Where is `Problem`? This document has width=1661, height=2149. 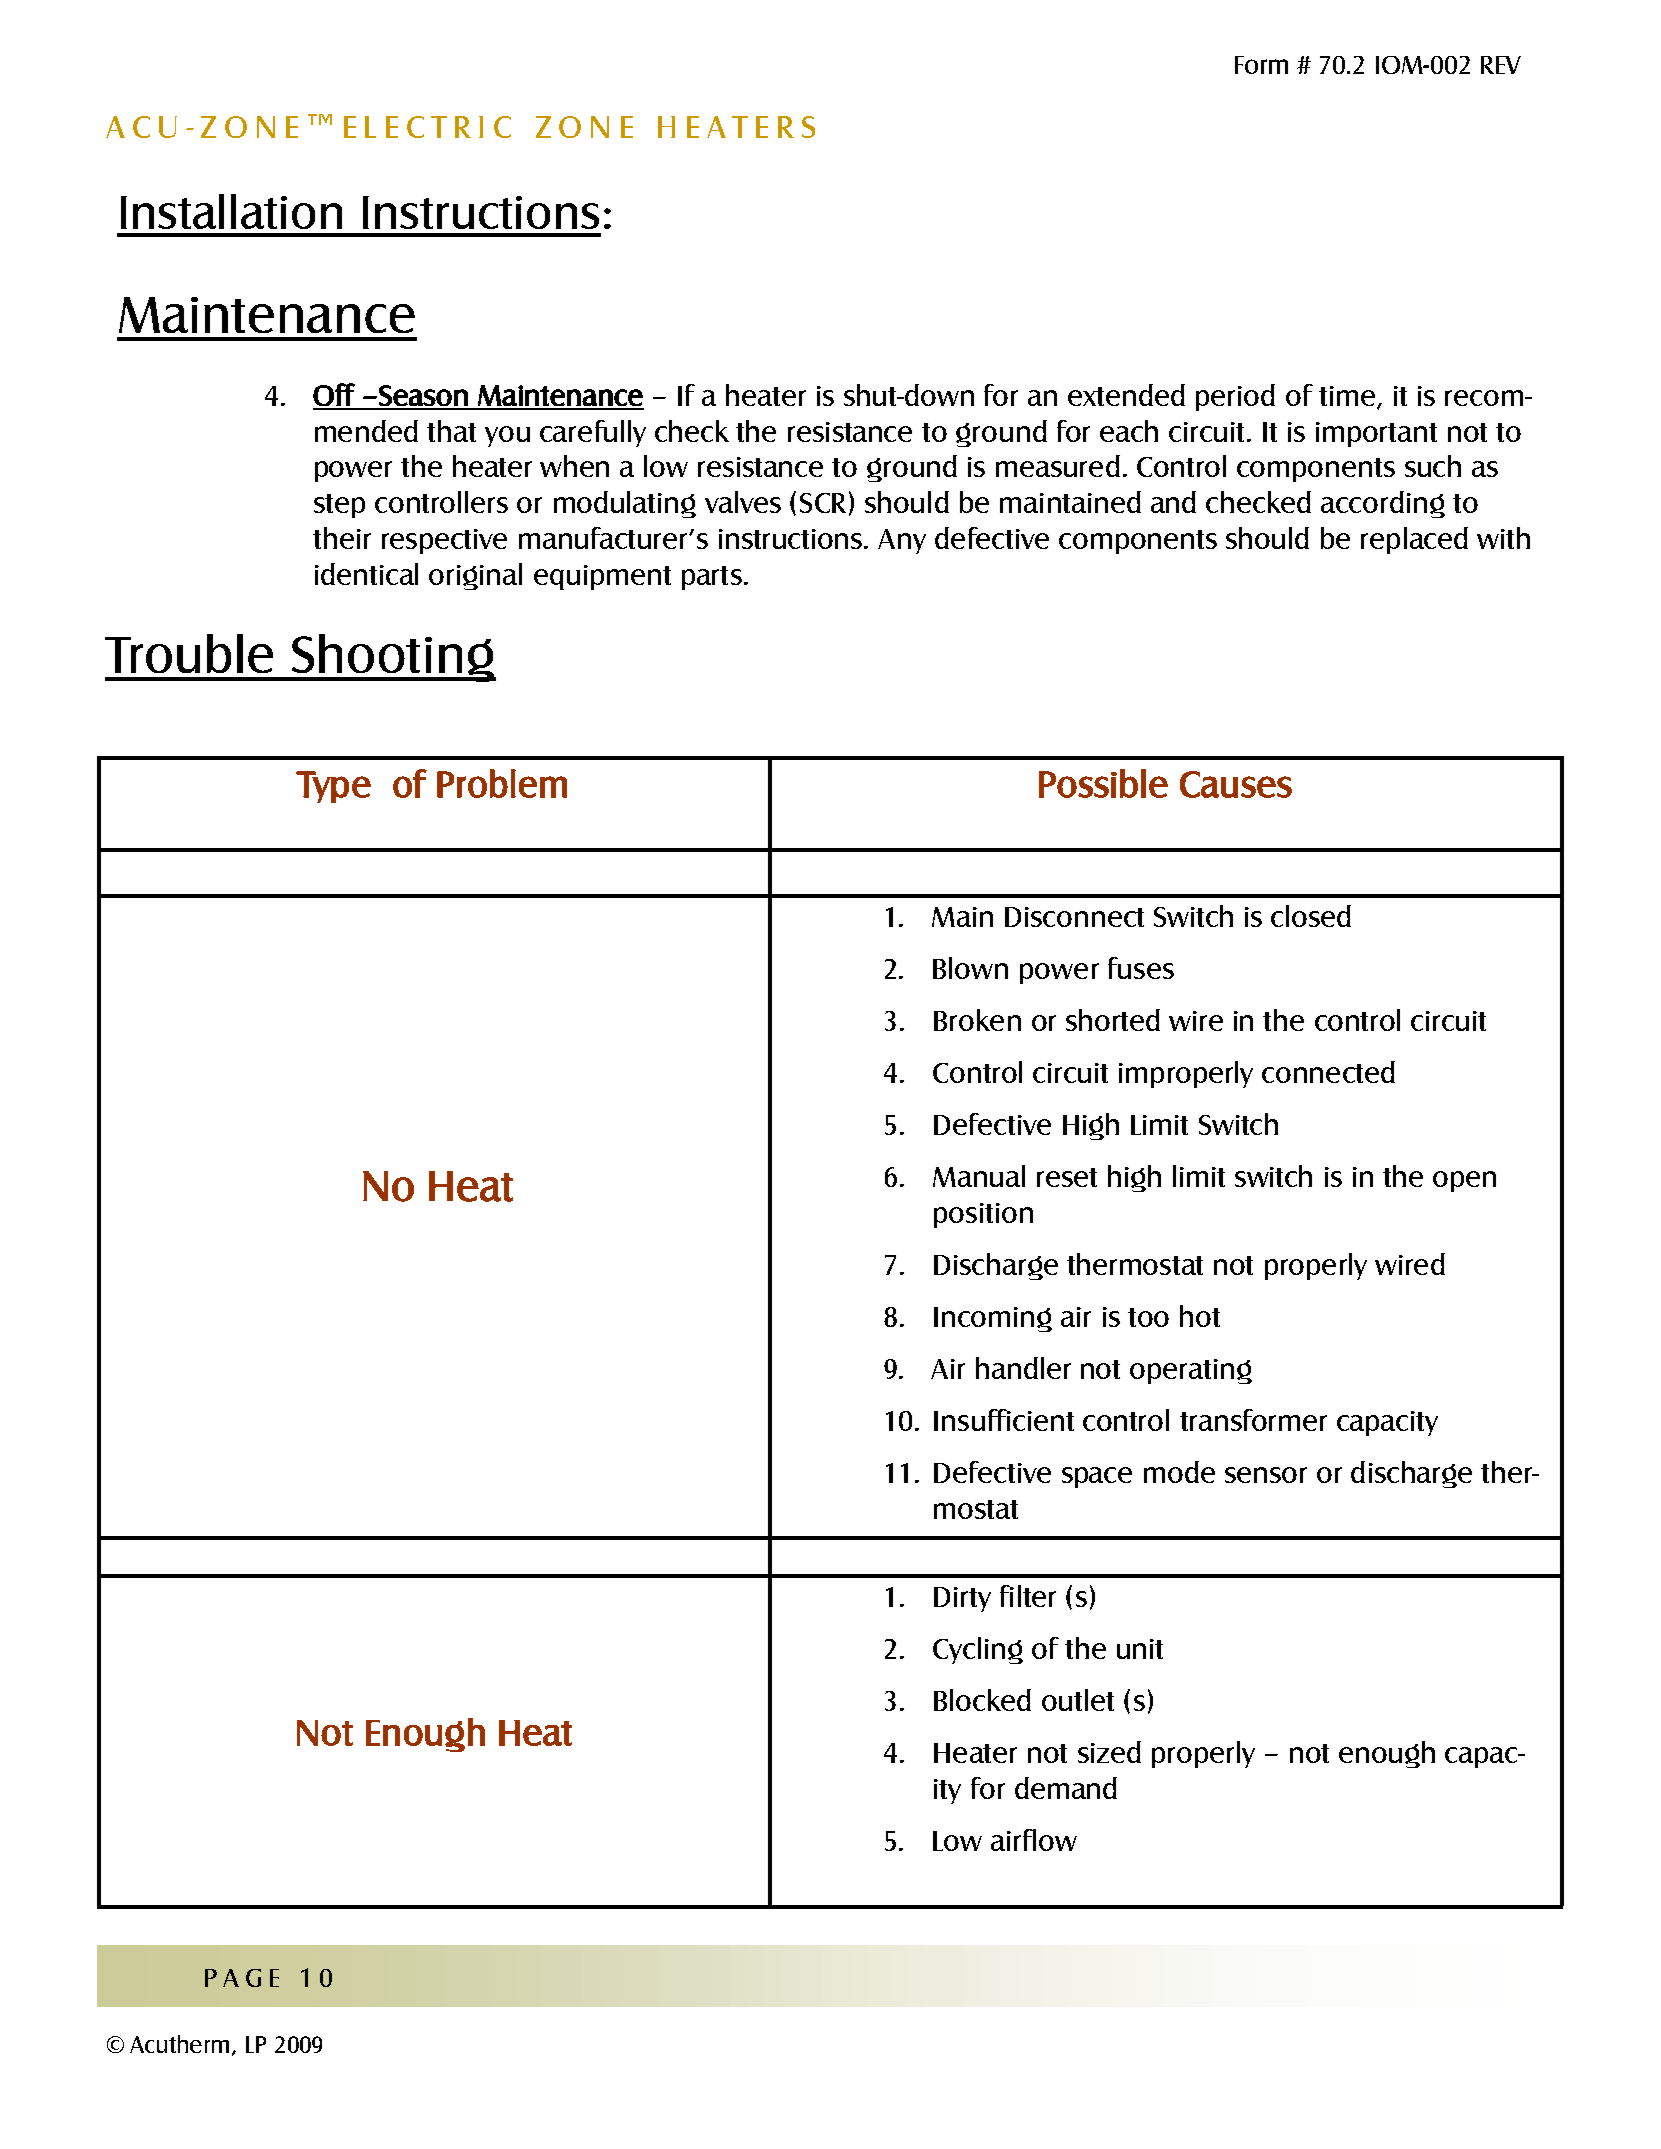 Problem is located at coordinates (502, 783).
